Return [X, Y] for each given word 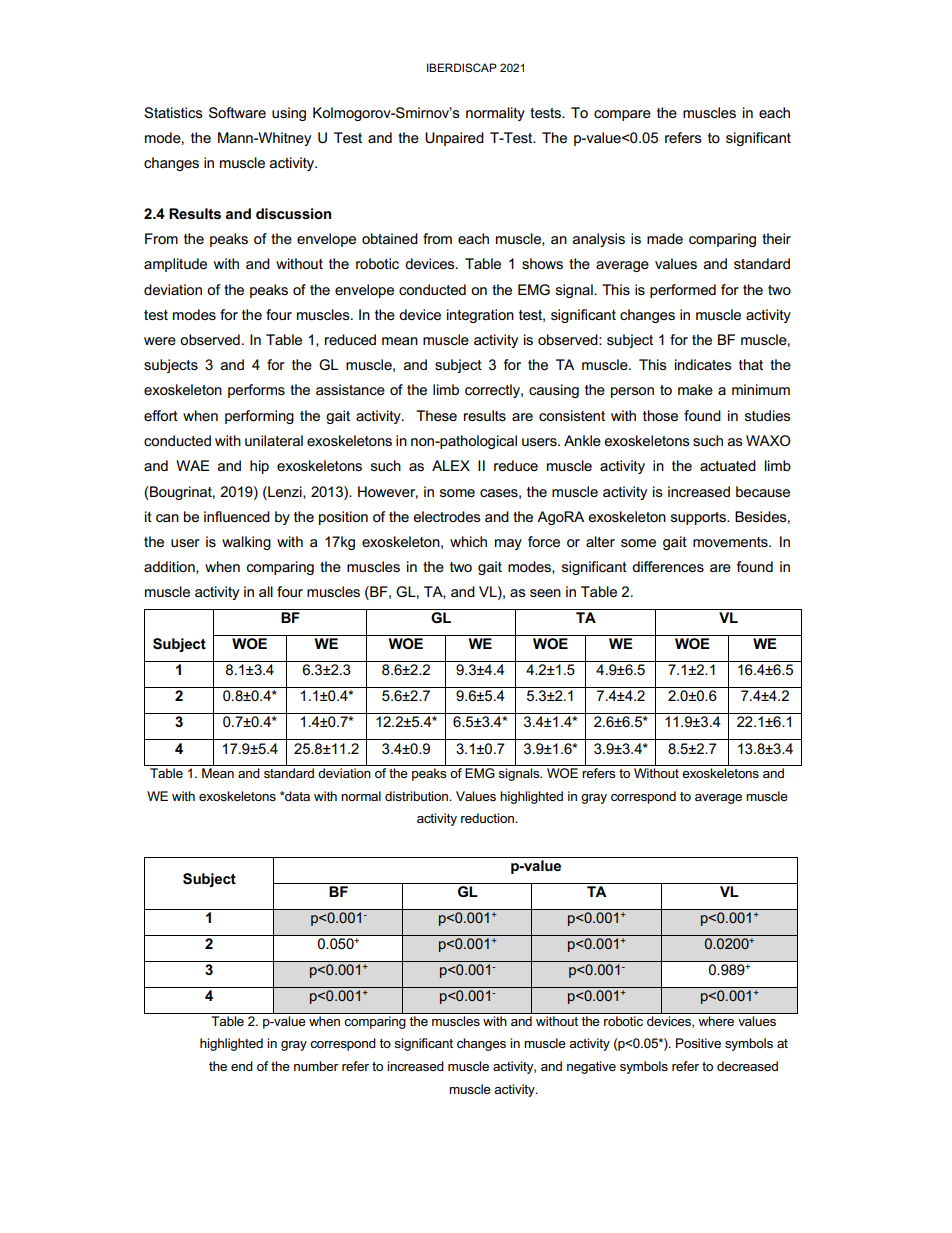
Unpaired [454, 139]
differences [668, 566]
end [242, 1066]
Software [237, 113]
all [266, 591]
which [468, 541]
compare [622, 115]
